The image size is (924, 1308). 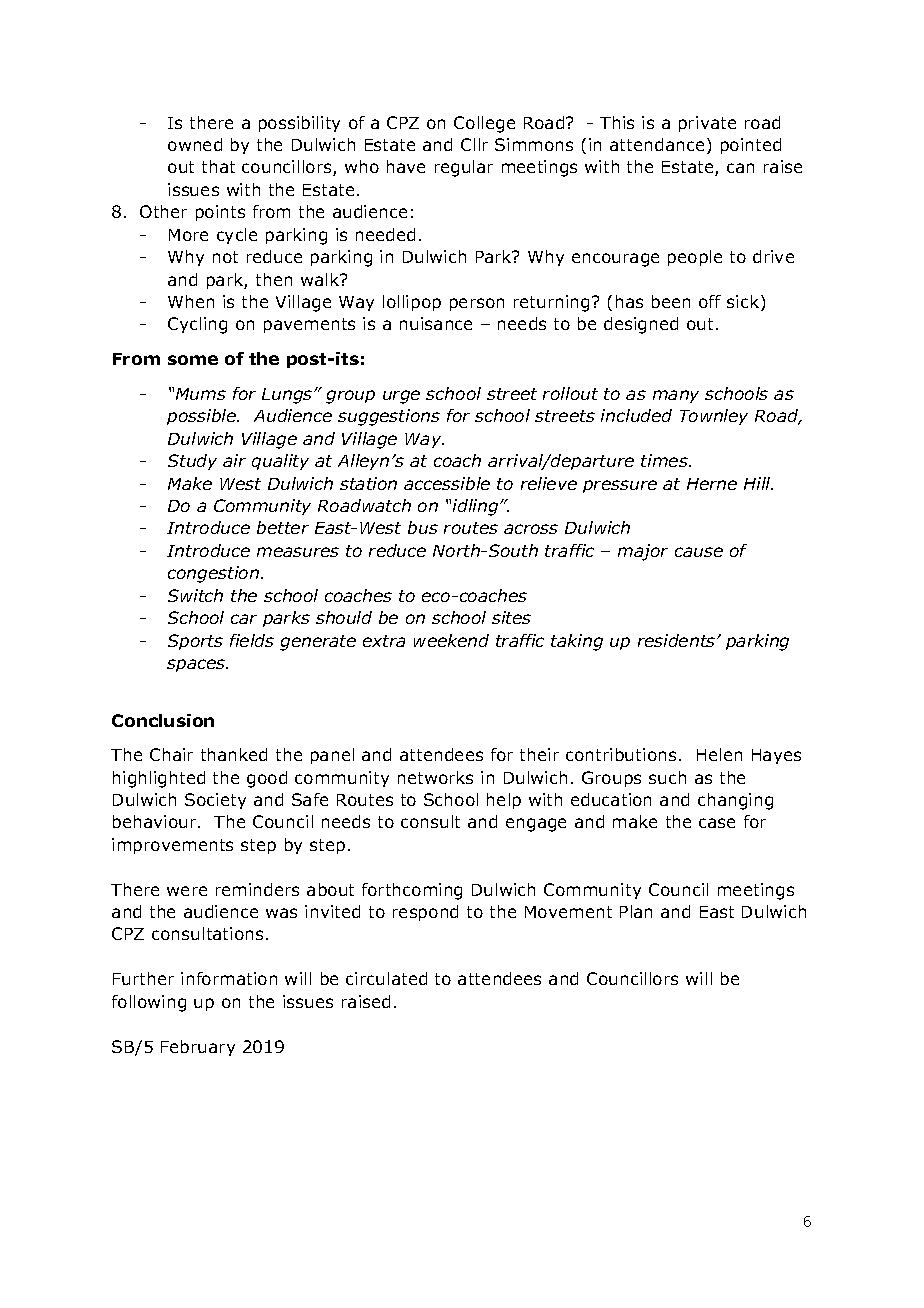 What do you see at coordinates (719, 754) in the screenshot?
I see `Helen` at bounding box center [719, 754].
